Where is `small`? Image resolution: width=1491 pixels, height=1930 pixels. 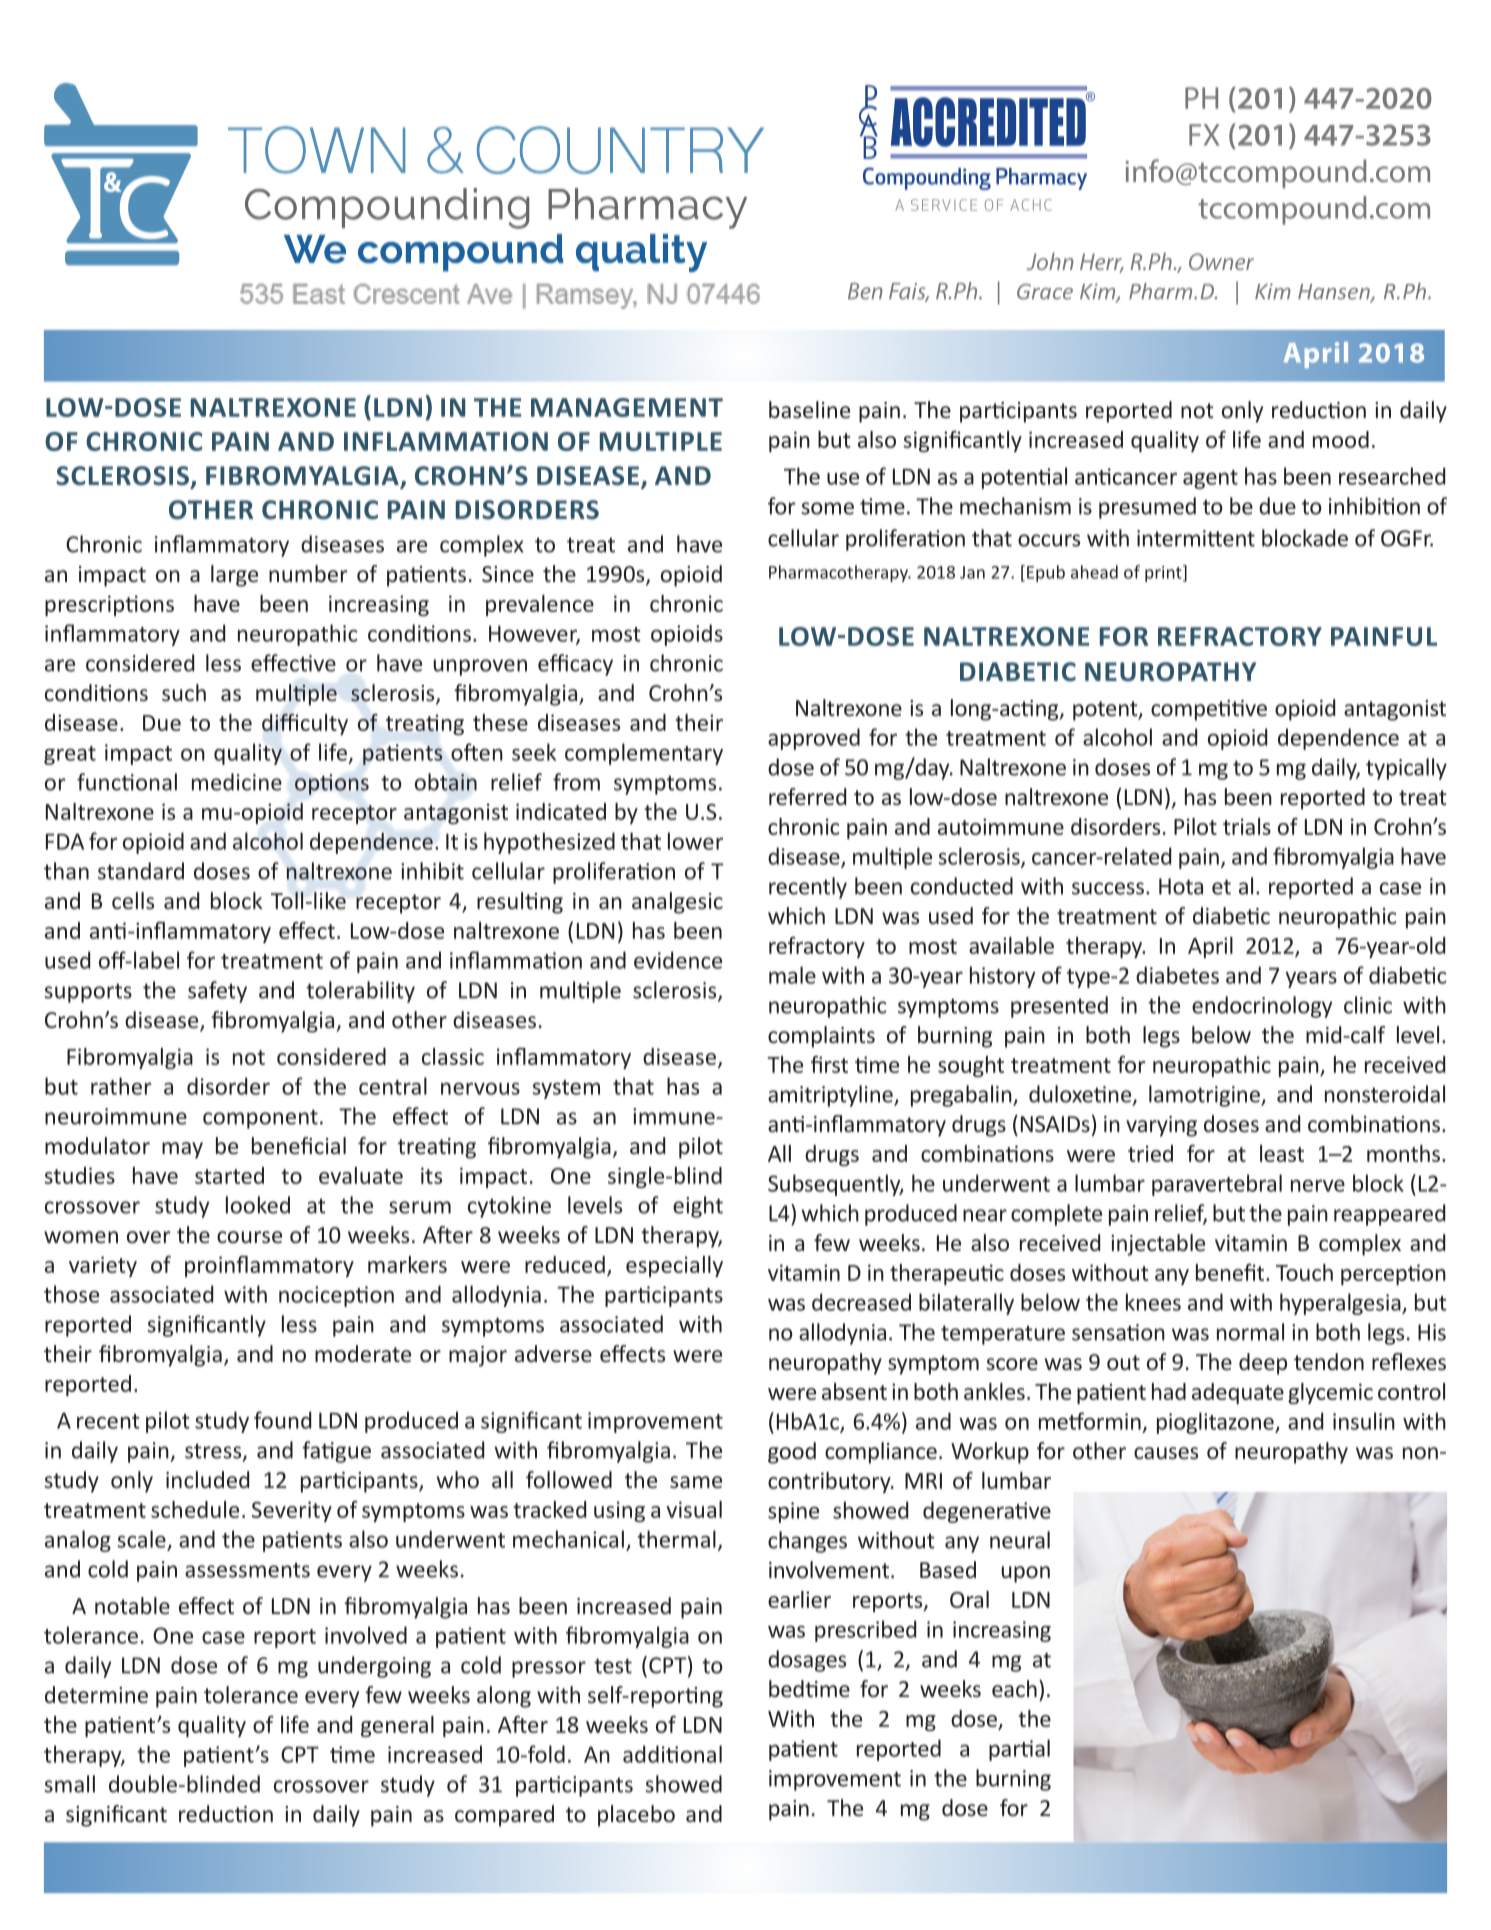
small is located at coordinates (69, 1784).
